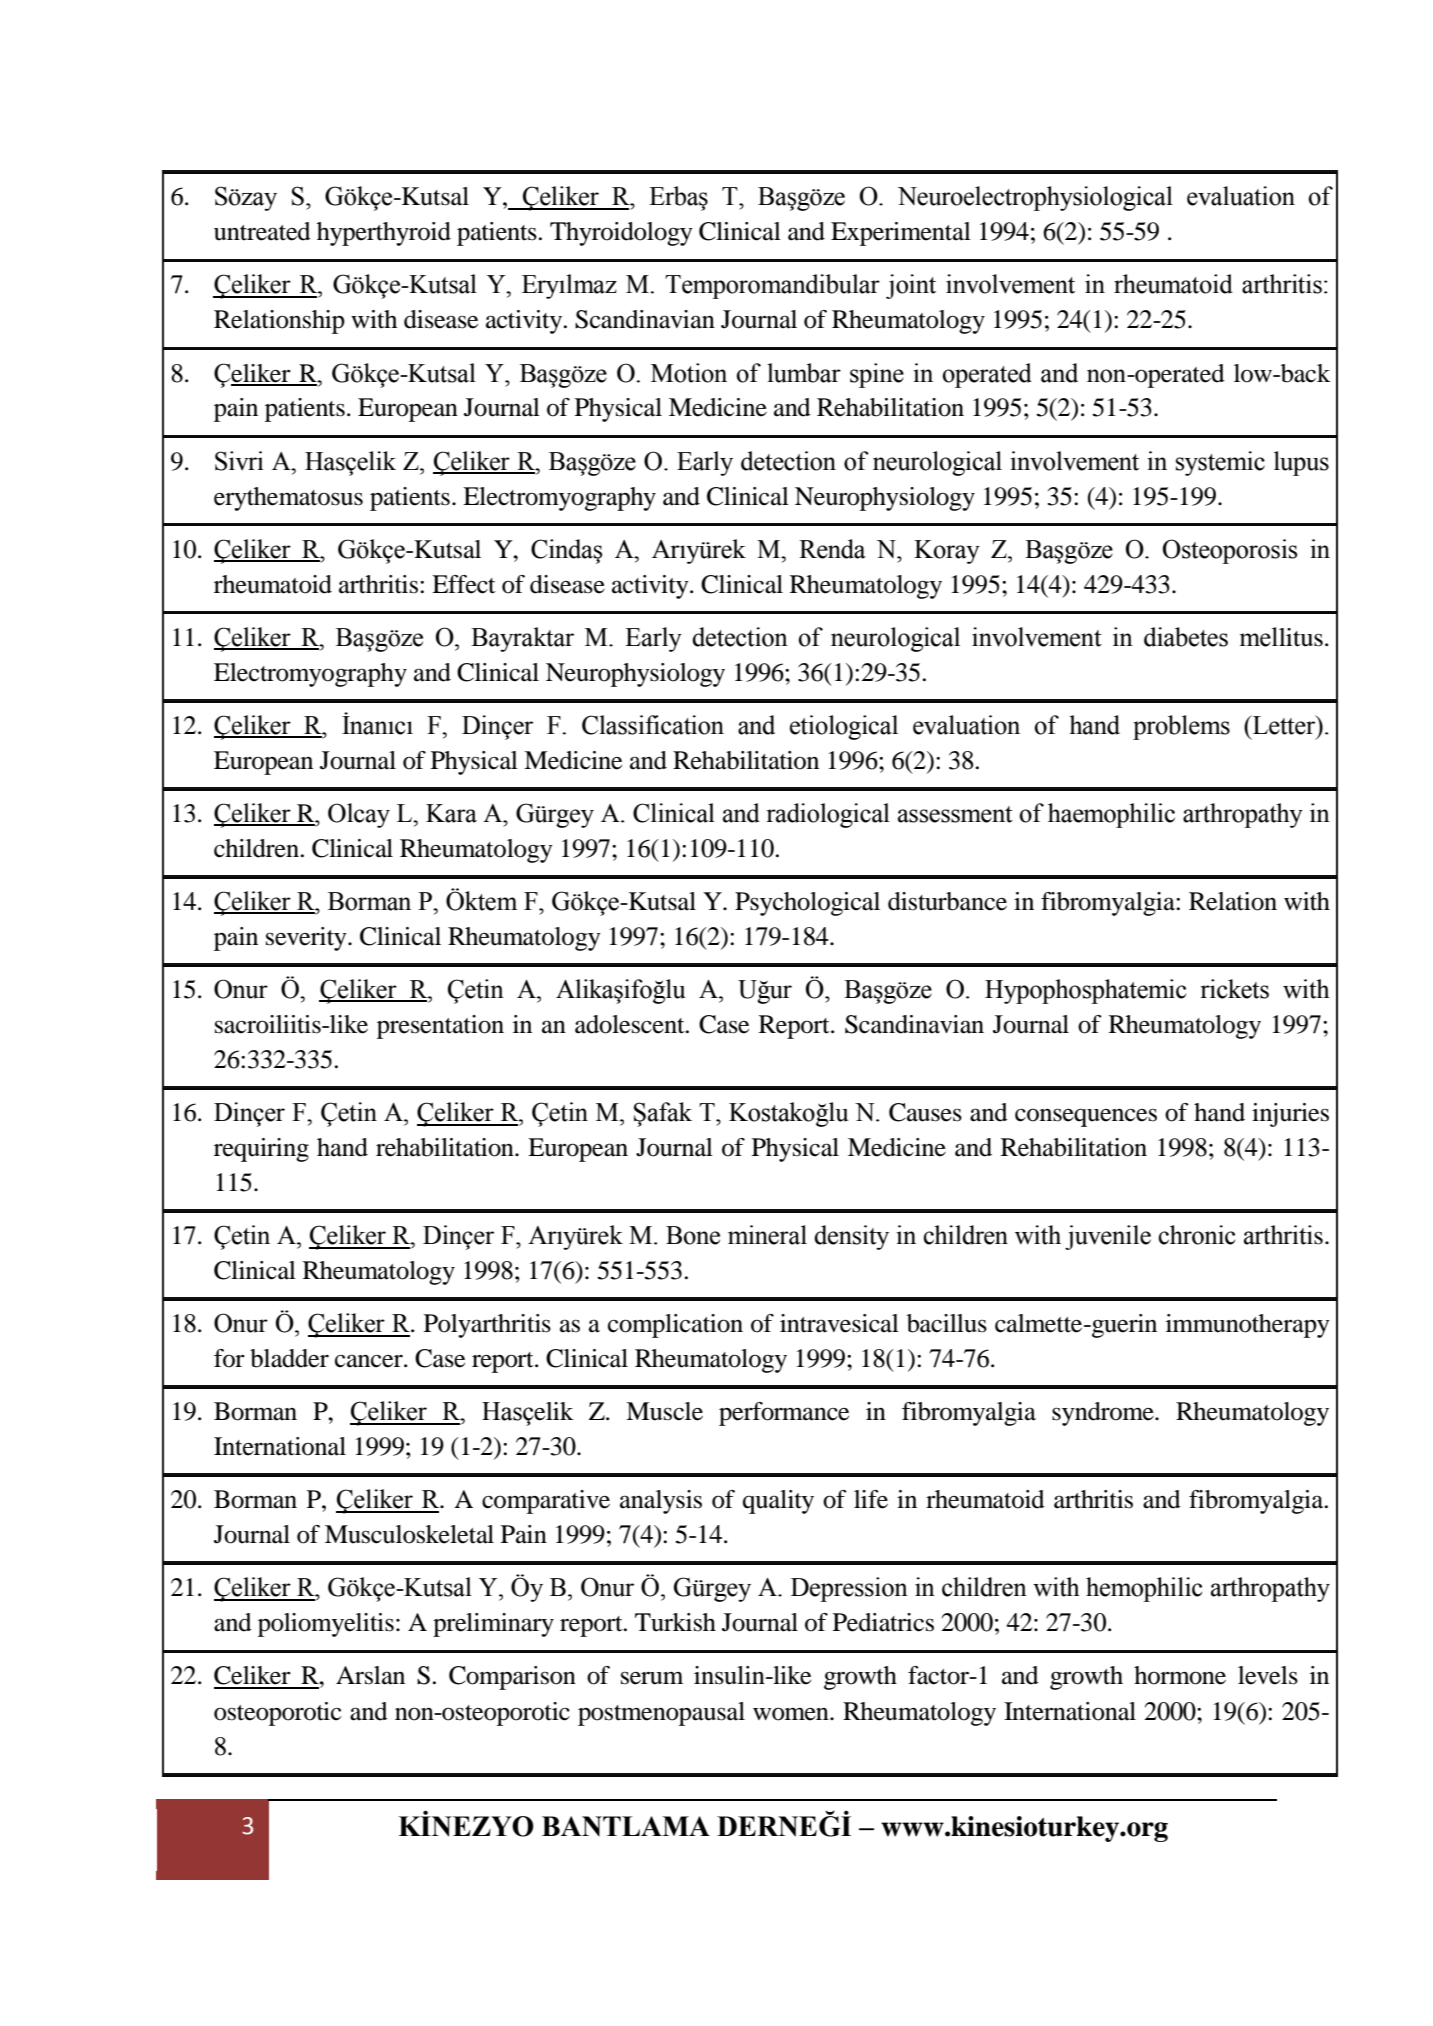 Image resolution: width=1433 pixels, height=2026 pixels. I want to click on Temporomandibular, so click(772, 286).
